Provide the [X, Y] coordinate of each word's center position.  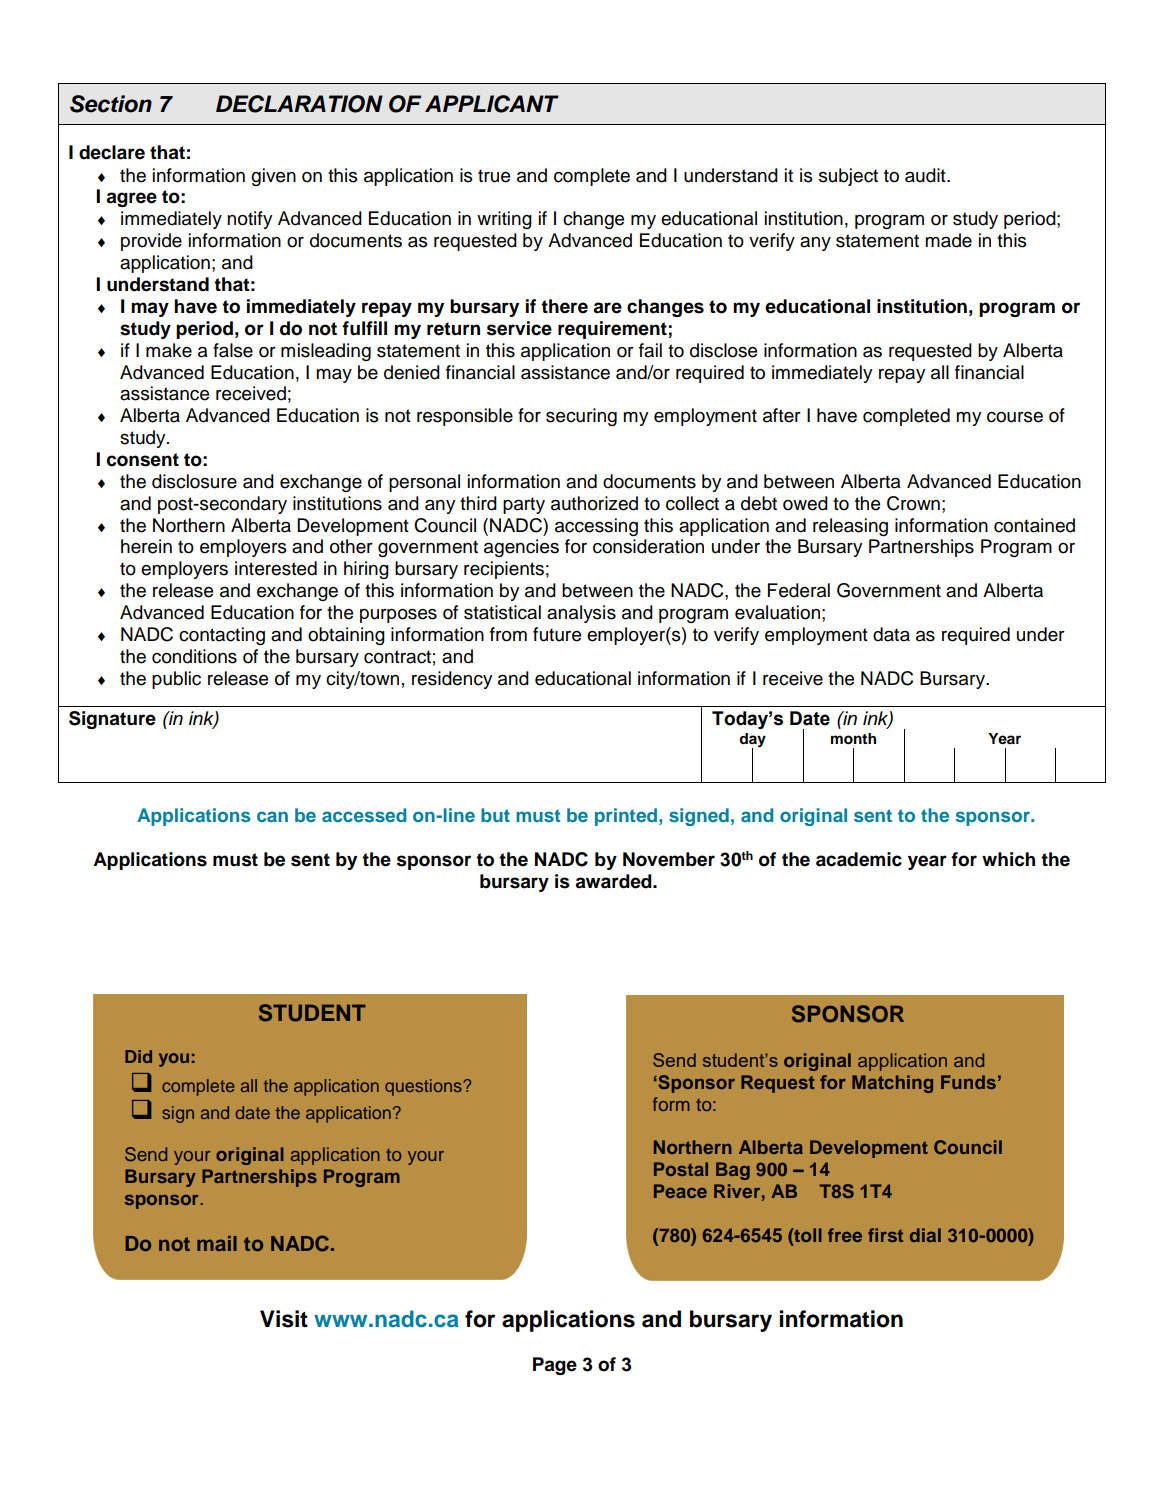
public [176, 680]
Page [555, 1366]
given [273, 177]
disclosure [194, 481]
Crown [913, 503]
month [853, 739]
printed [626, 817]
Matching [892, 1084]
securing [581, 417]
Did [138, 1056]
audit [926, 175]
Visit [284, 1319]
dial [925, 1235]
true [494, 176]
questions [424, 1087]
